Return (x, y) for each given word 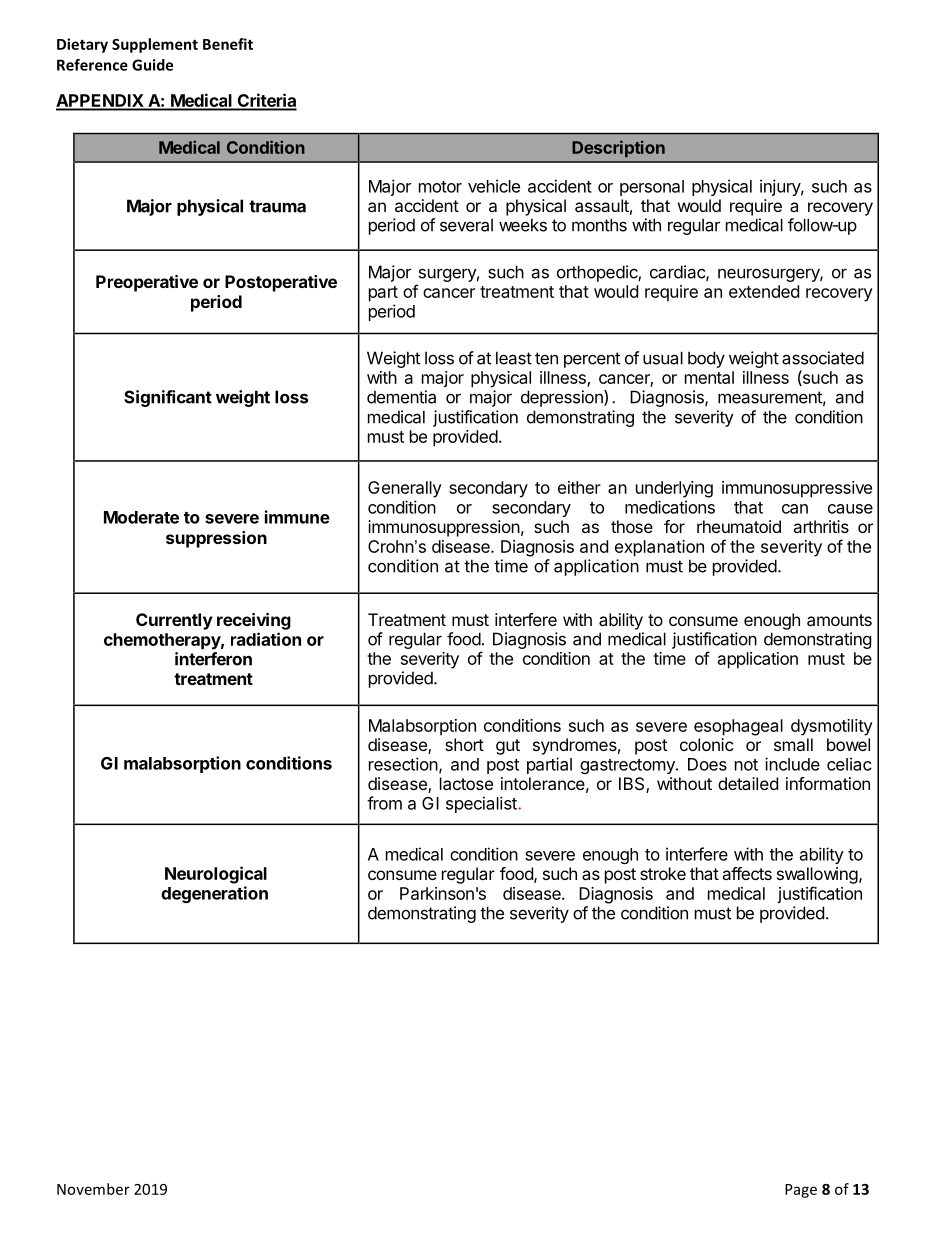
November (93, 1189)
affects (747, 873)
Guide (152, 65)
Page (801, 1191)
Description (618, 148)
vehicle (494, 186)
